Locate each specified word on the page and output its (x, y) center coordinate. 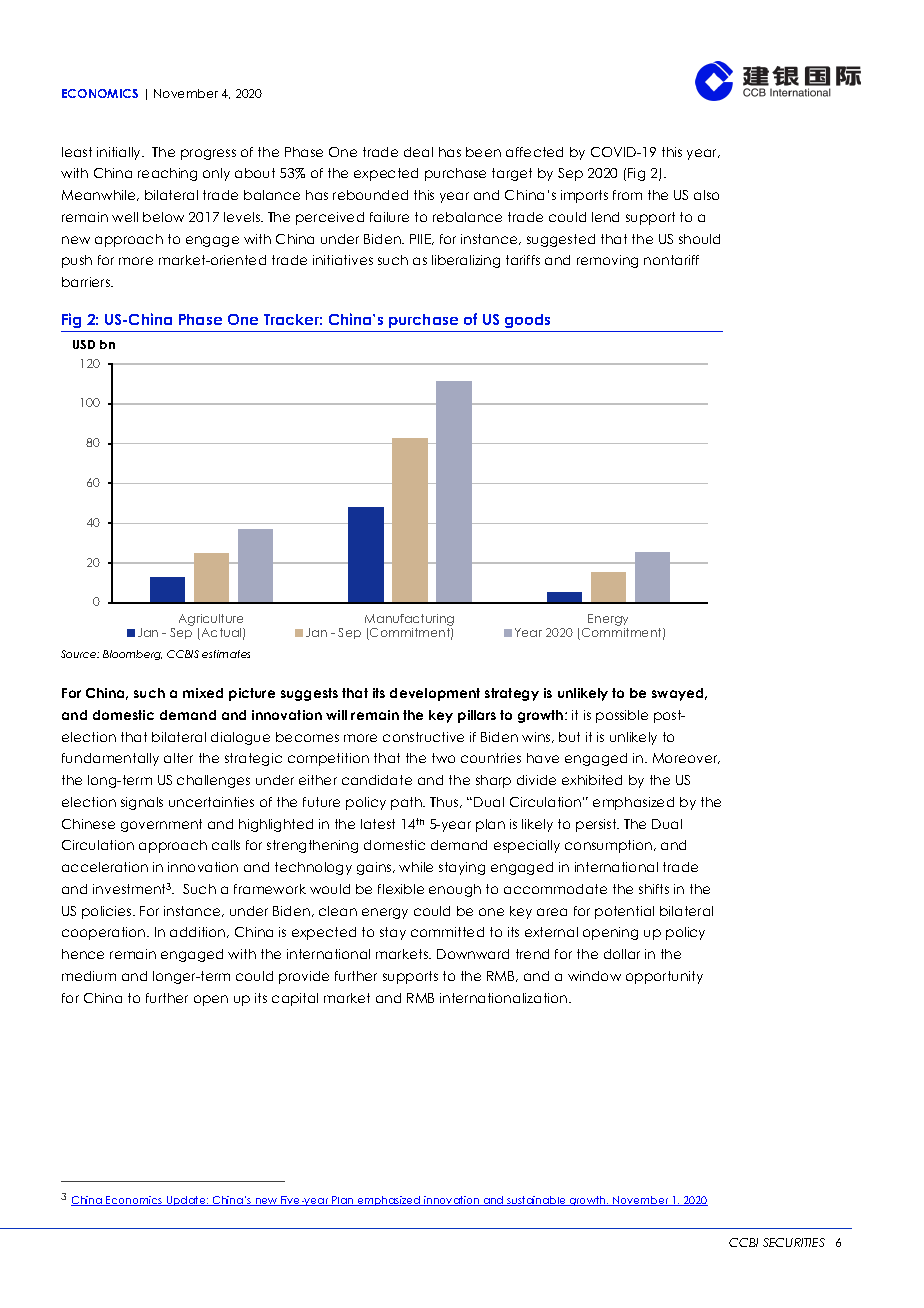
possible (622, 716)
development (435, 694)
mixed (203, 693)
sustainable (536, 1201)
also (706, 195)
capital (295, 999)
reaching (167, 174)
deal (418, 152)
